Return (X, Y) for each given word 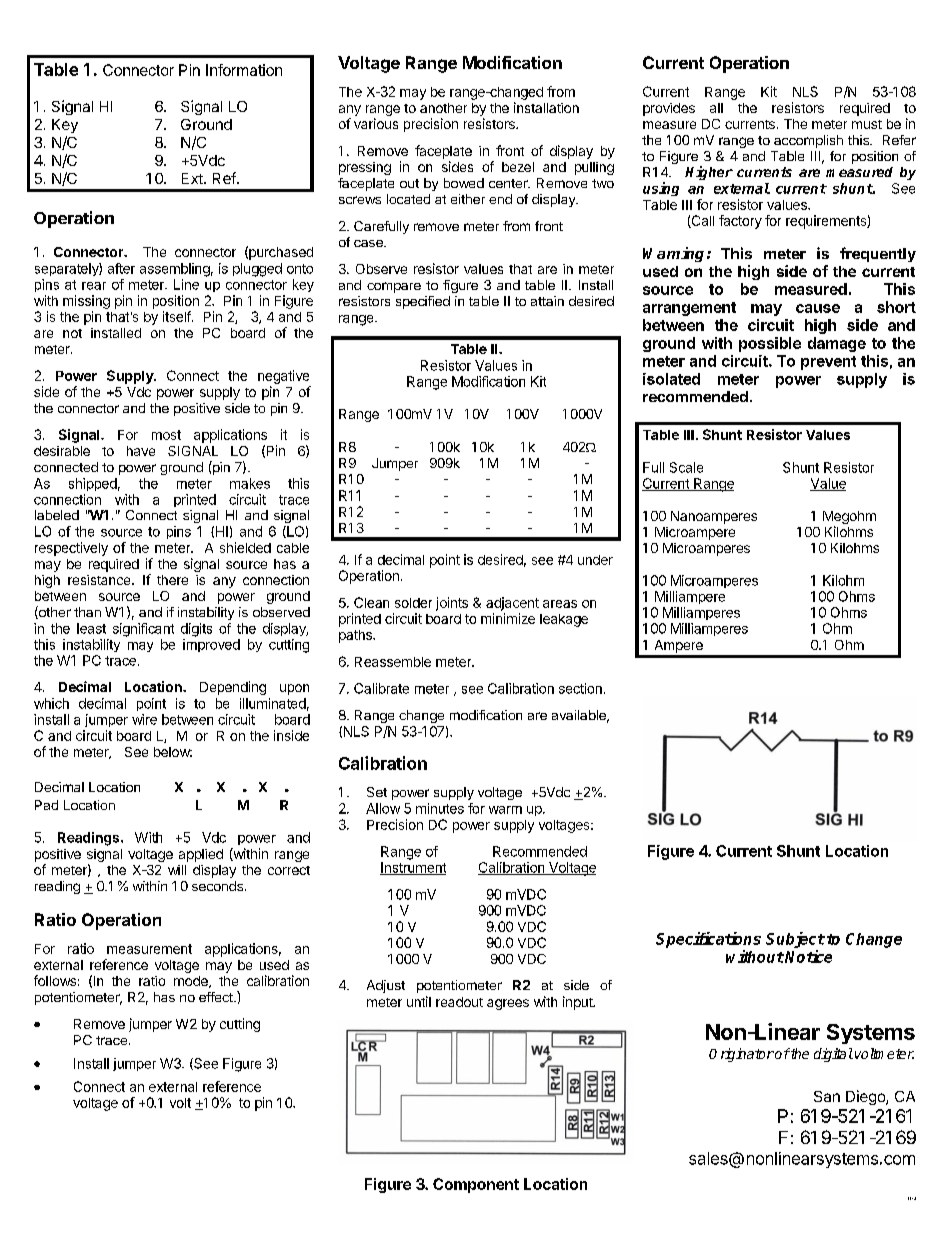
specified (423, 302)
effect (217, 997)
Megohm (849, 517)
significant (143, 630)
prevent (828, 363)
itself (178, 316)
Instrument (413, 868)
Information (244, 70)
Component (476, 1185)
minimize (508, 618)
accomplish (808, 141)
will (177, 870)
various (376, 123)
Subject (795, 940)
